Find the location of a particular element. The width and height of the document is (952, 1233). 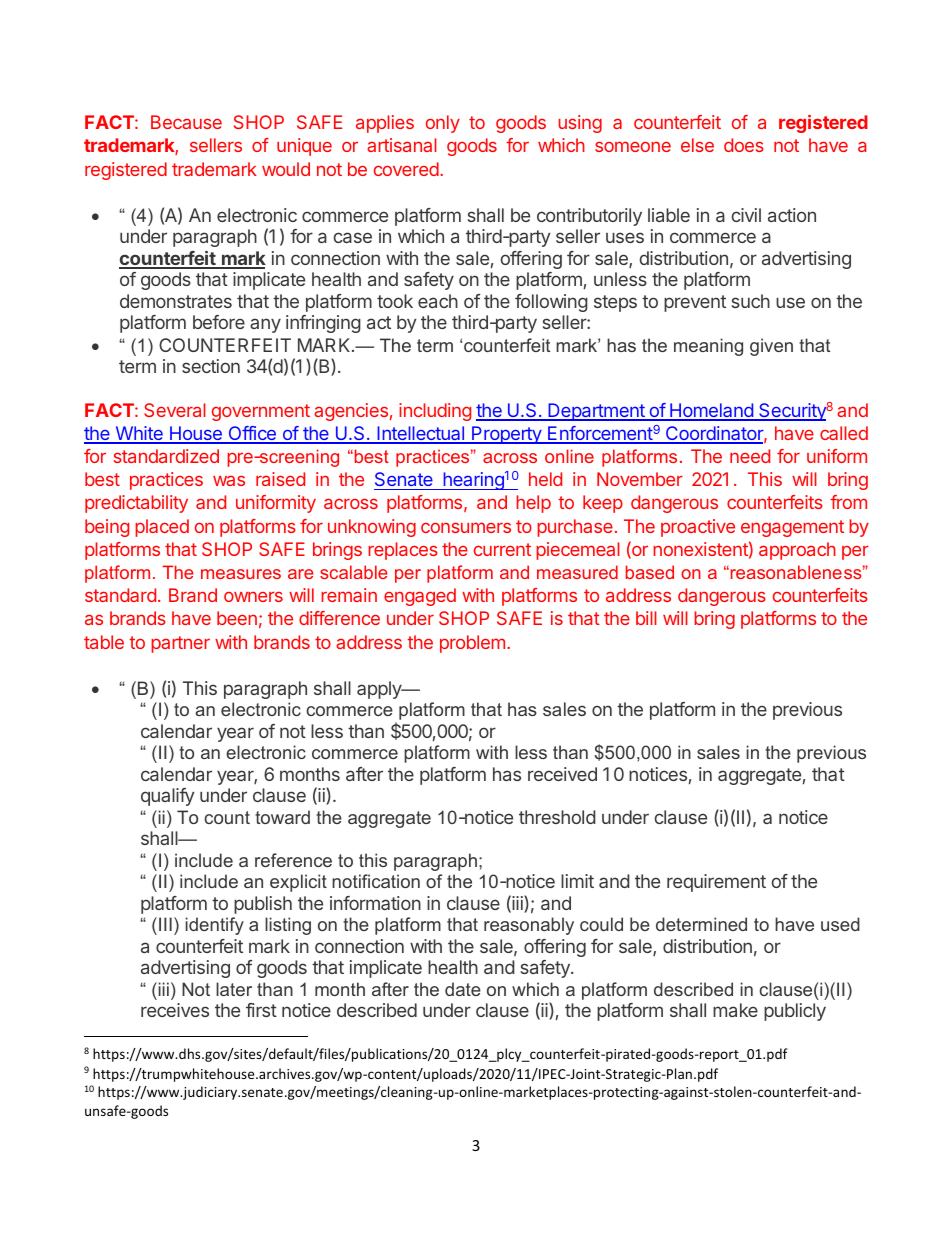

including is located at coordinates (435, 412).
